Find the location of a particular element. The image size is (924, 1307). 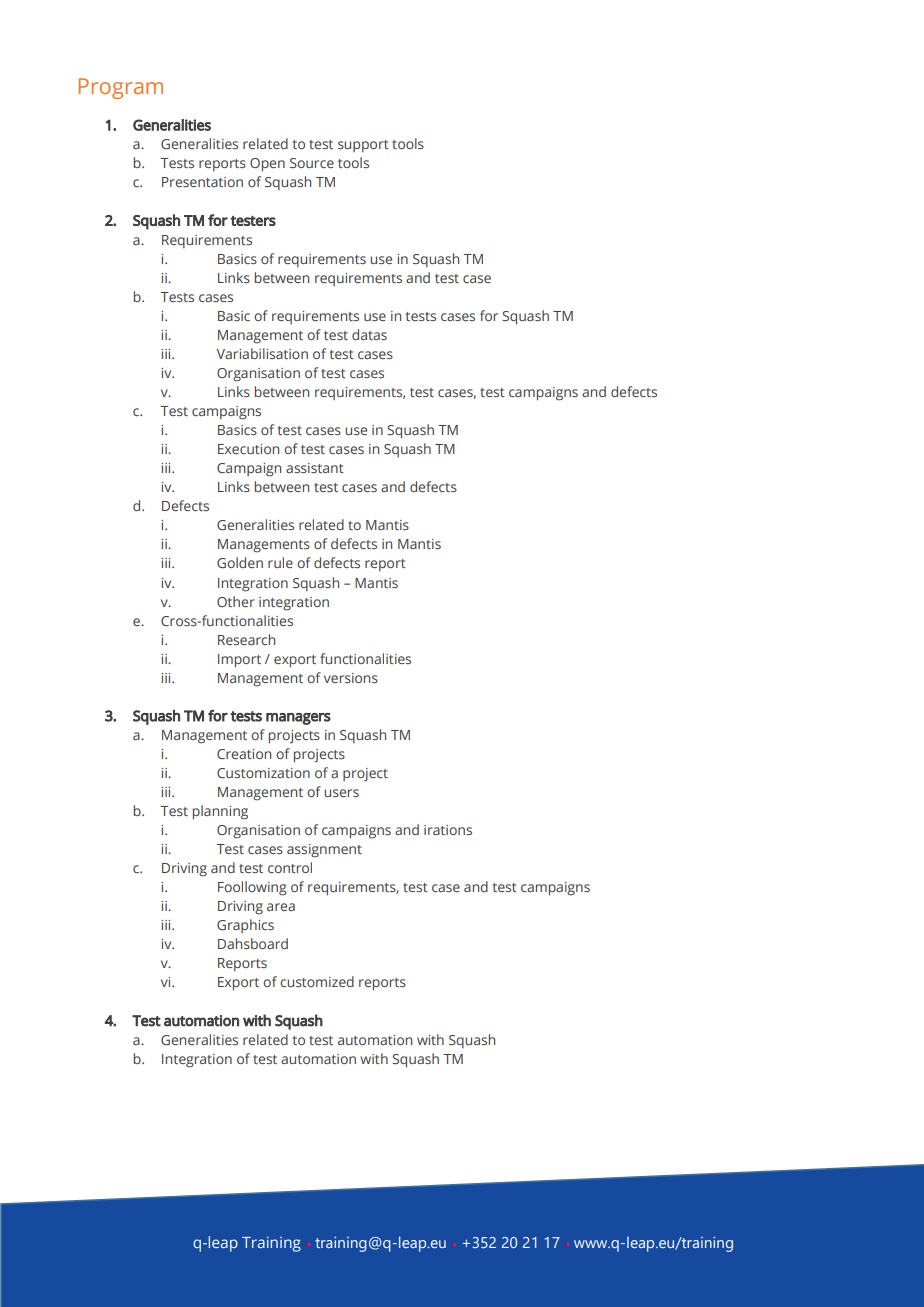

area is located at coordinates (281, 907).
